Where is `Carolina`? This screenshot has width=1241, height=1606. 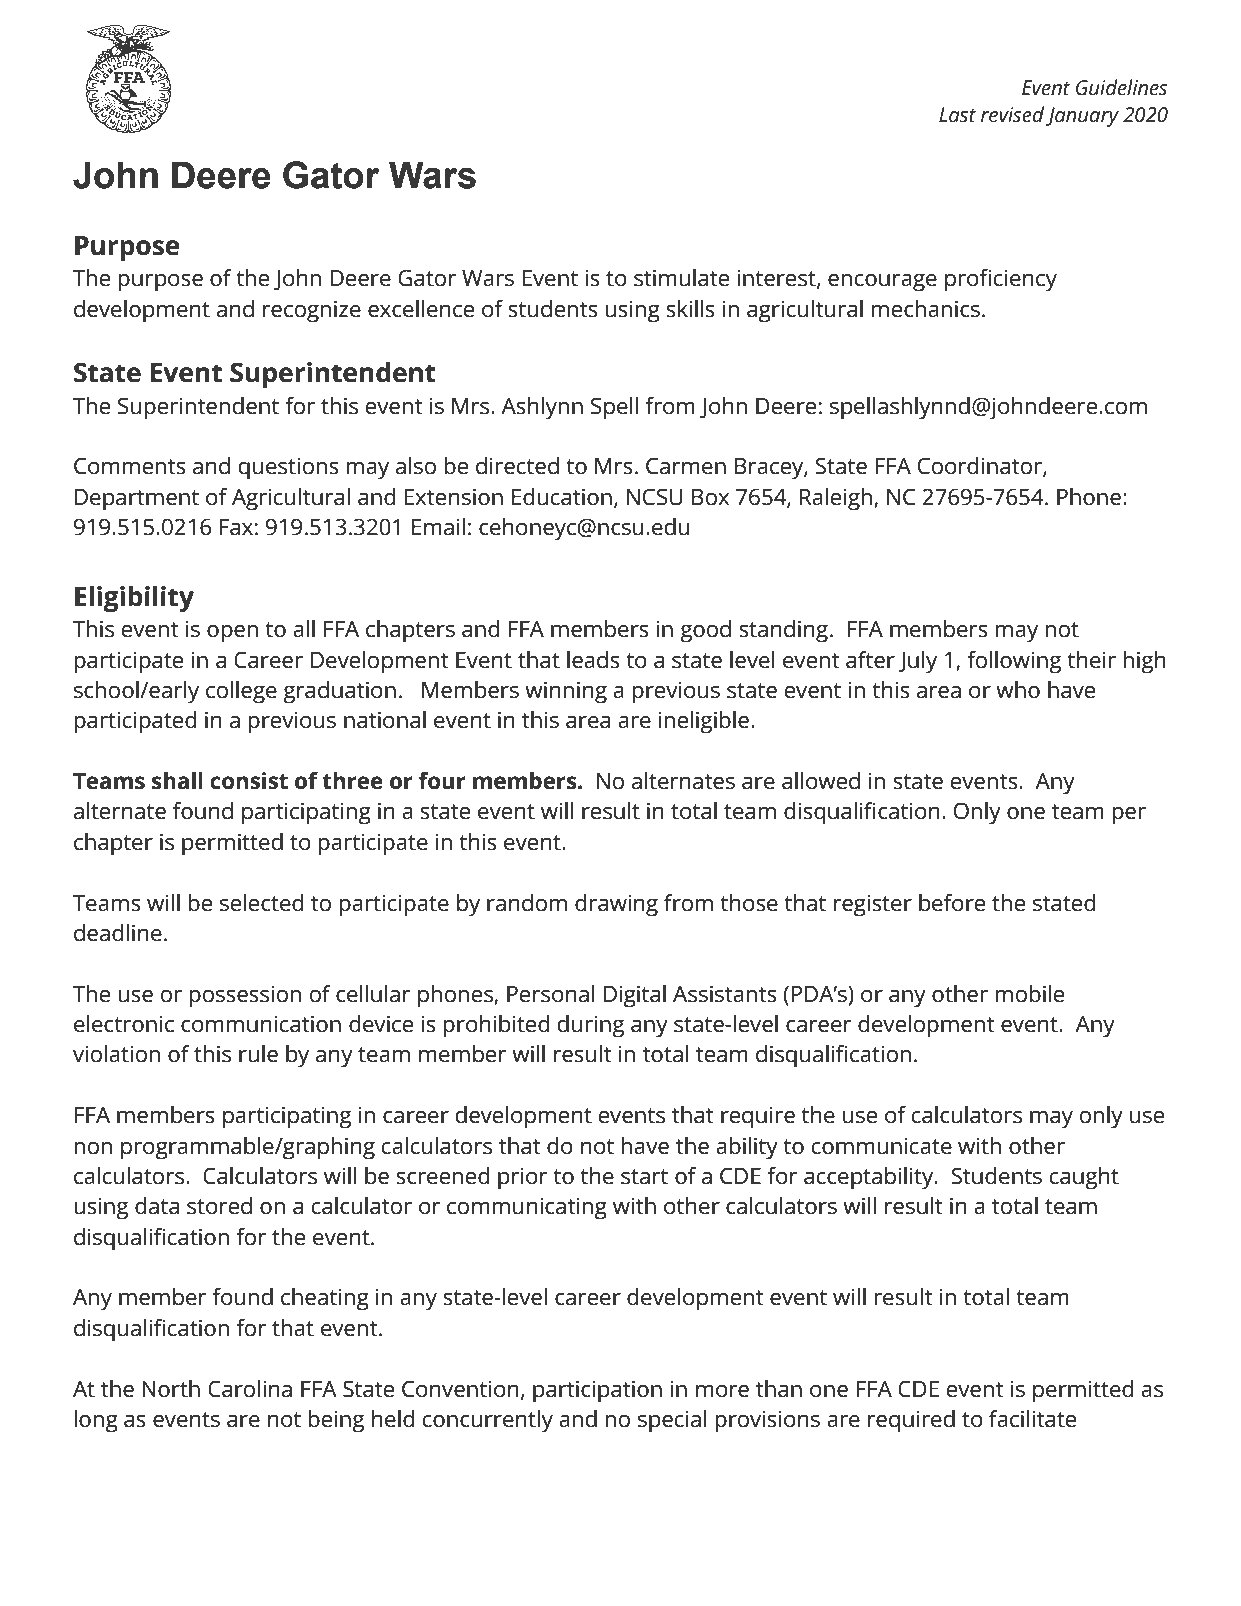 Carolina is located at coordinates (250, 1389).
